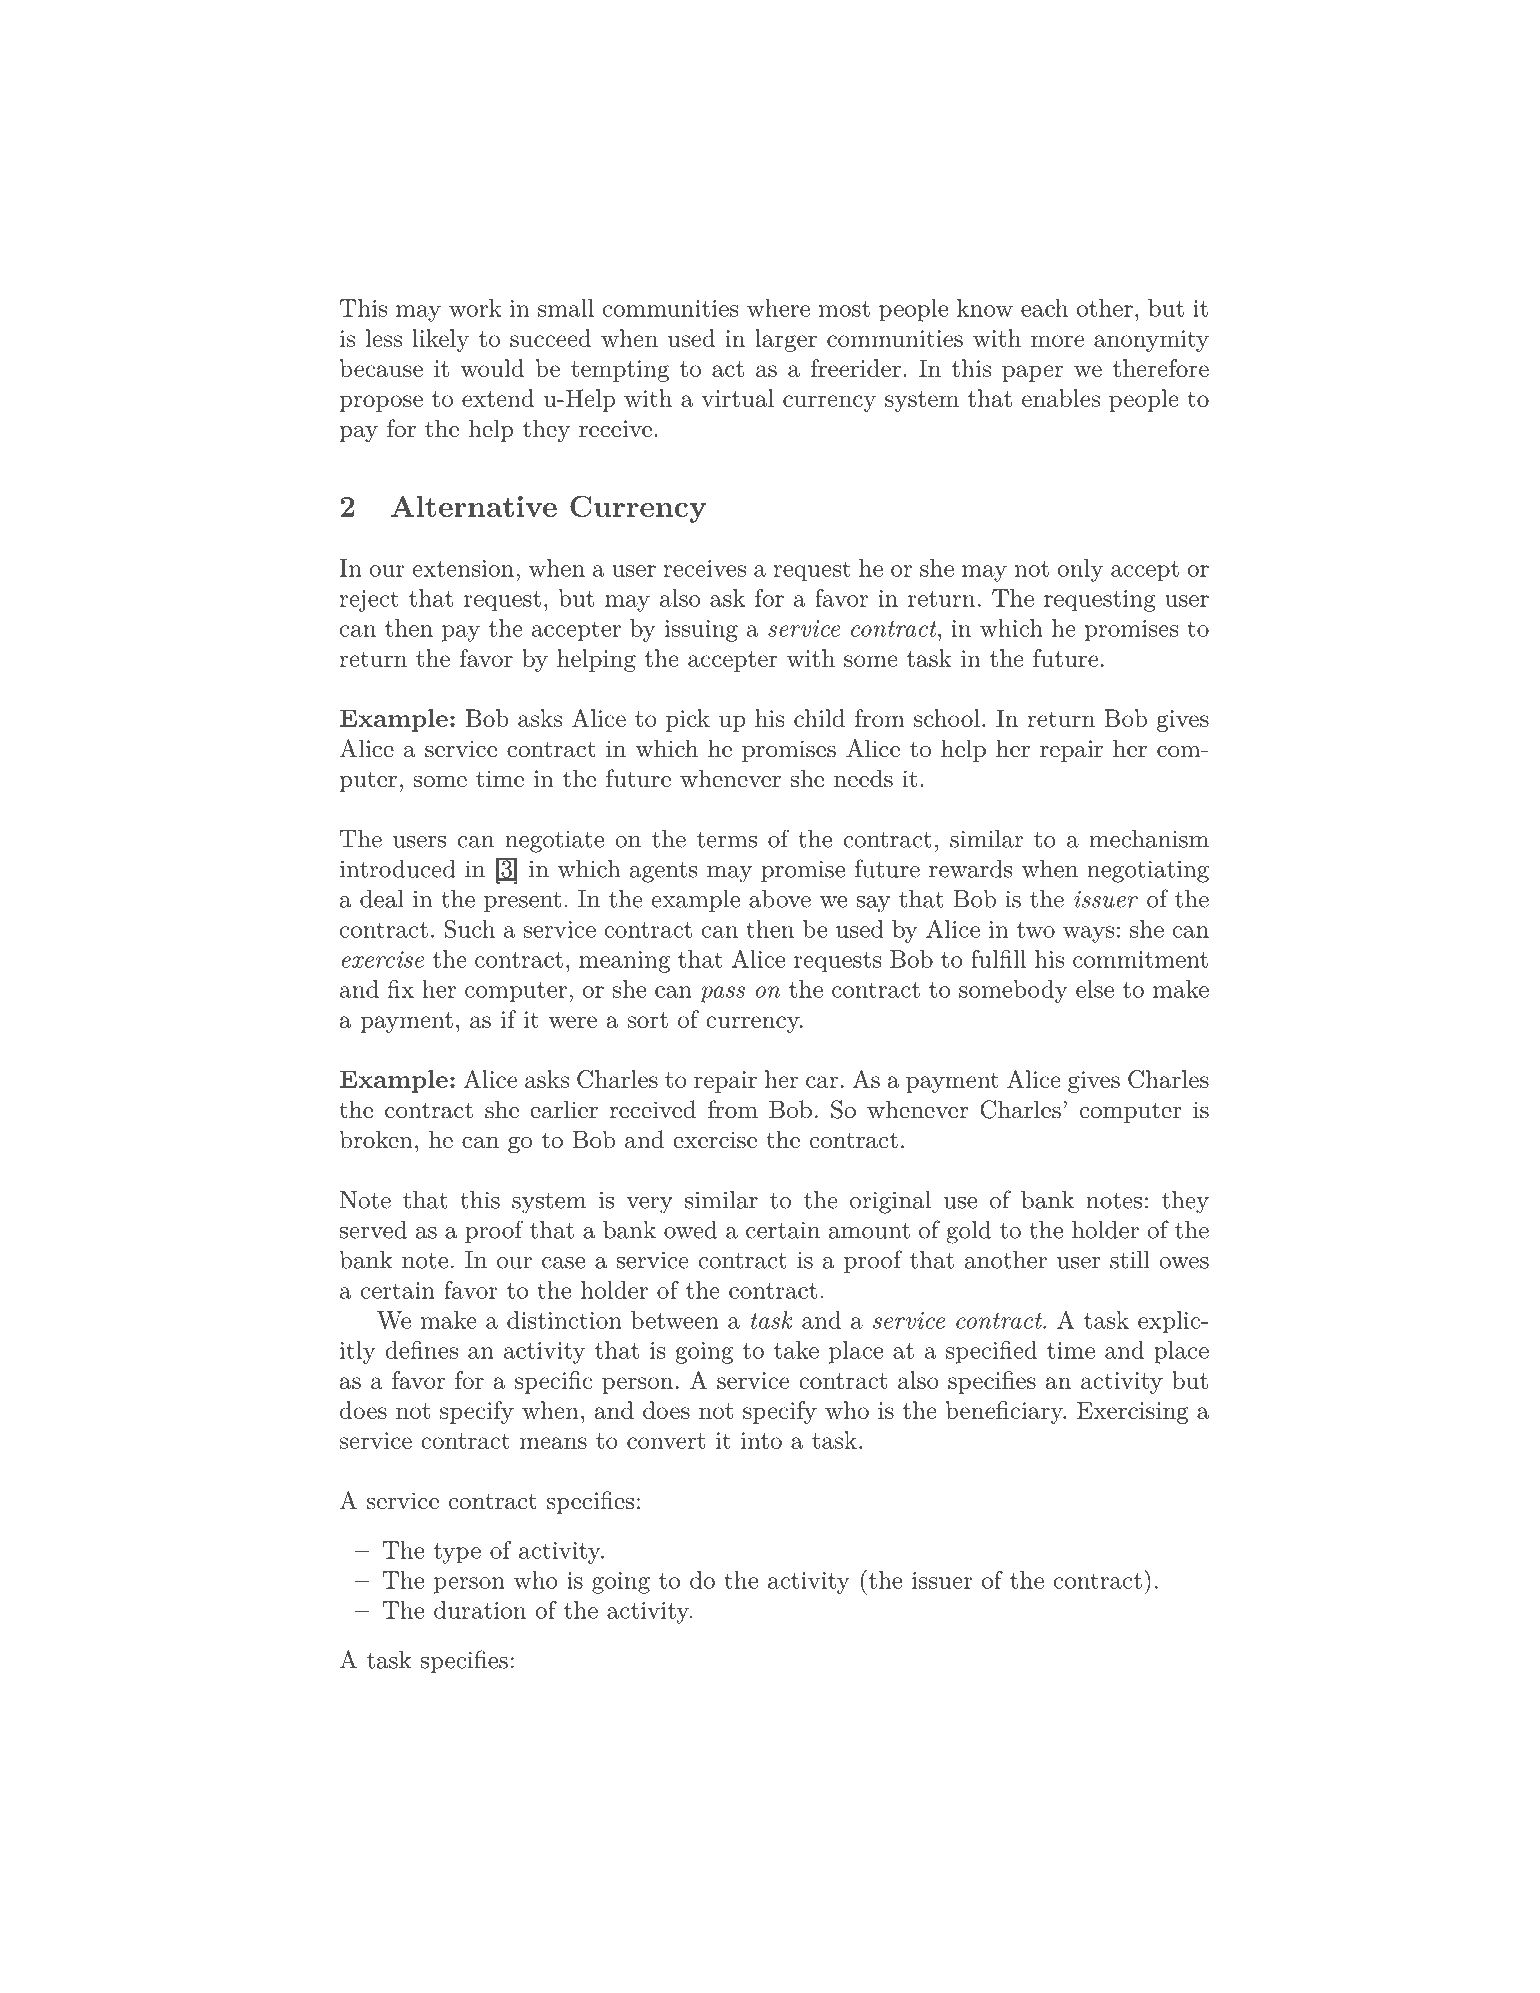  I want to click on into, so click(761, 1440).
